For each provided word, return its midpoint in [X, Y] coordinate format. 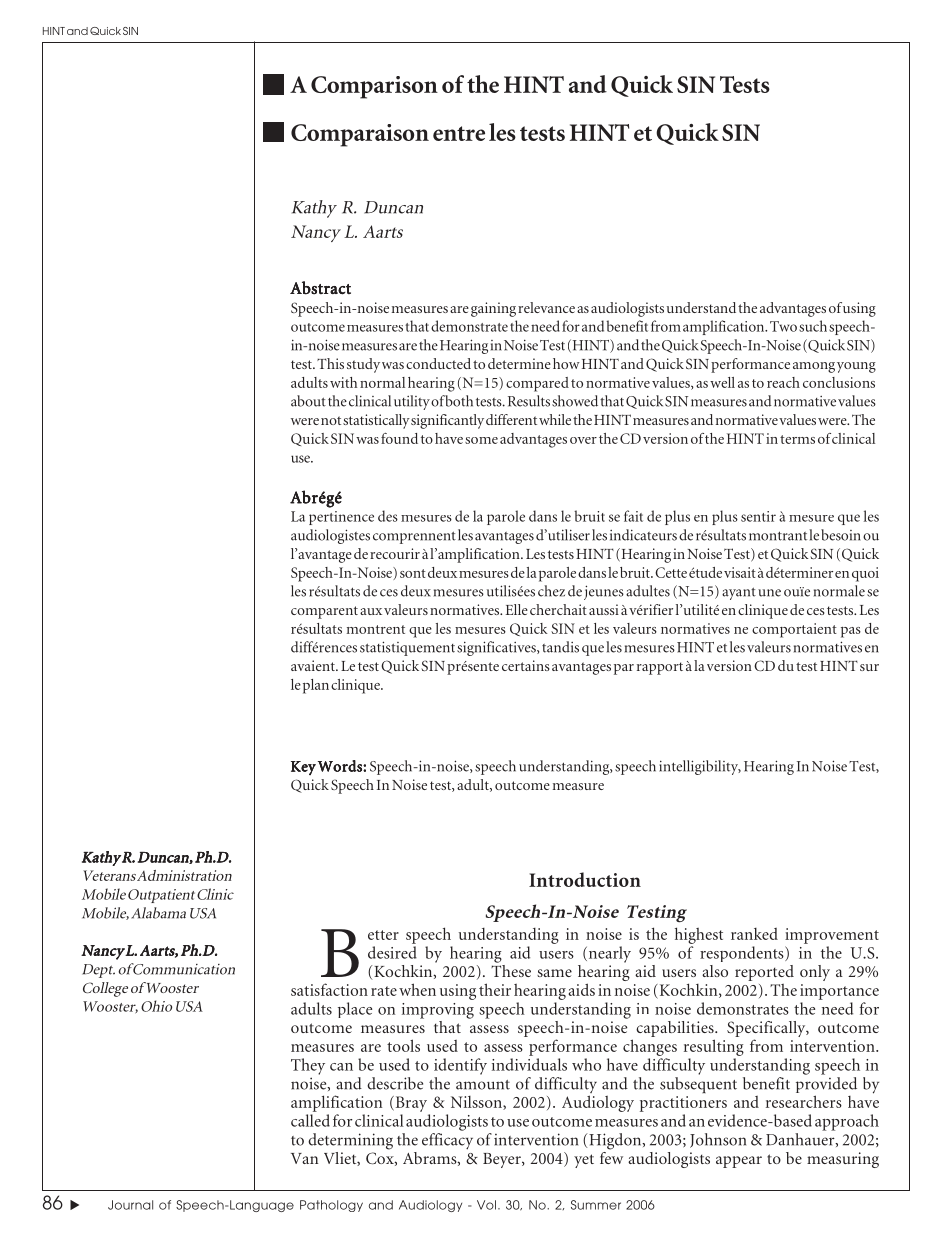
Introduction [585, 879]
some [481, 440]
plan [316, 686]
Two [783, 326]
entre [459, 133]
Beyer [503, 1160]
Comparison [374, 87]
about [308, 401]
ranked [754, 934]
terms [797, 439]
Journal [130, 1205]
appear [739, 1162]
